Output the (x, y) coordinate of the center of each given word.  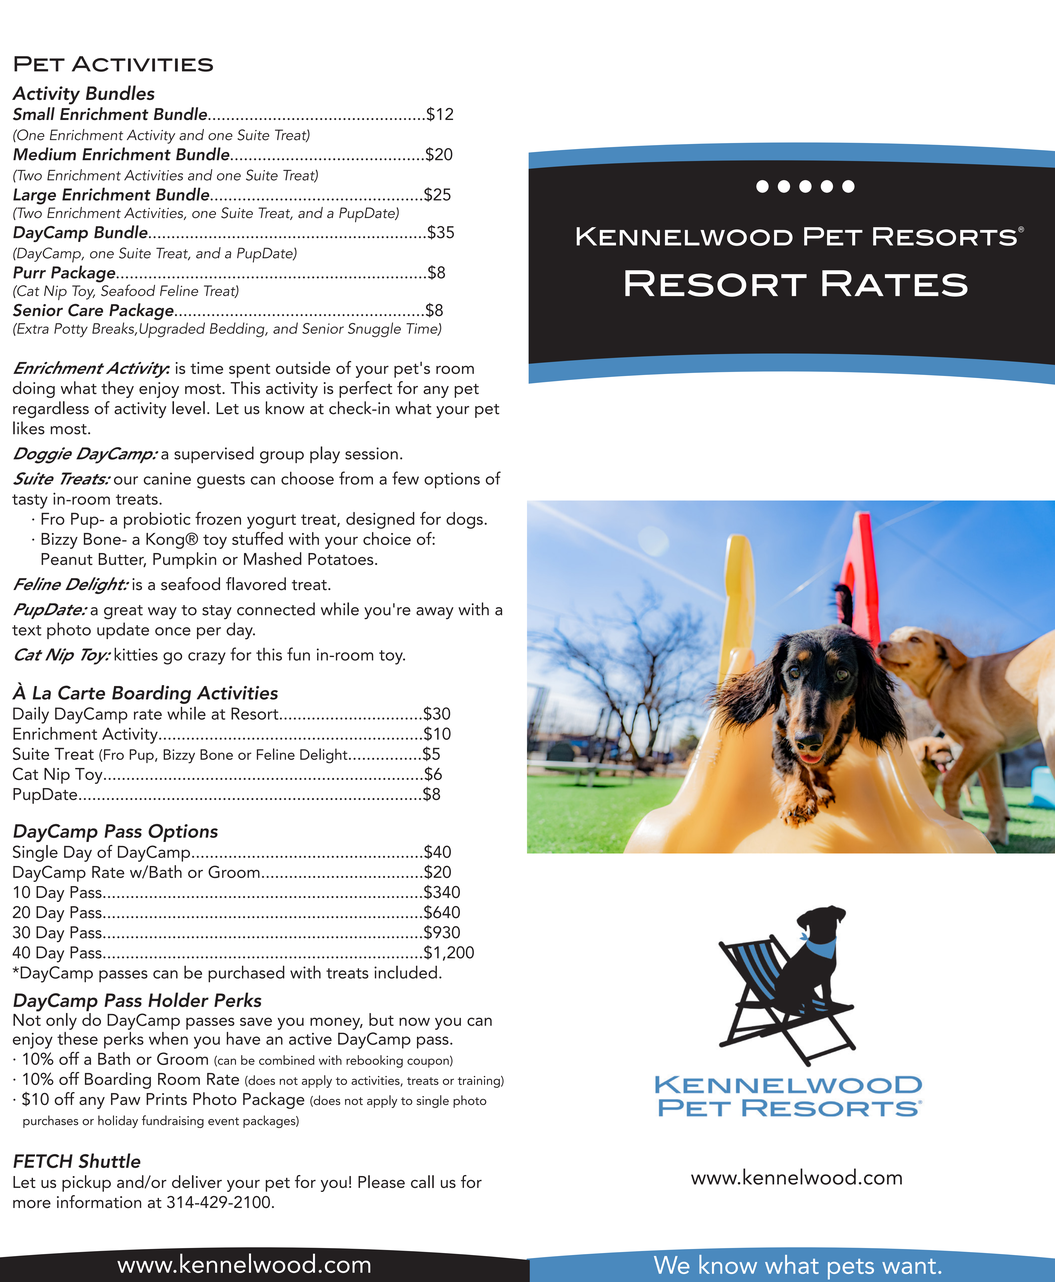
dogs (465, 520)
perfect (365, 389)
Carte (81, 692)
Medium (44, 154)
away (435, 613)
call (422, 1181)
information (99, 1202)
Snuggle (374, 330)
